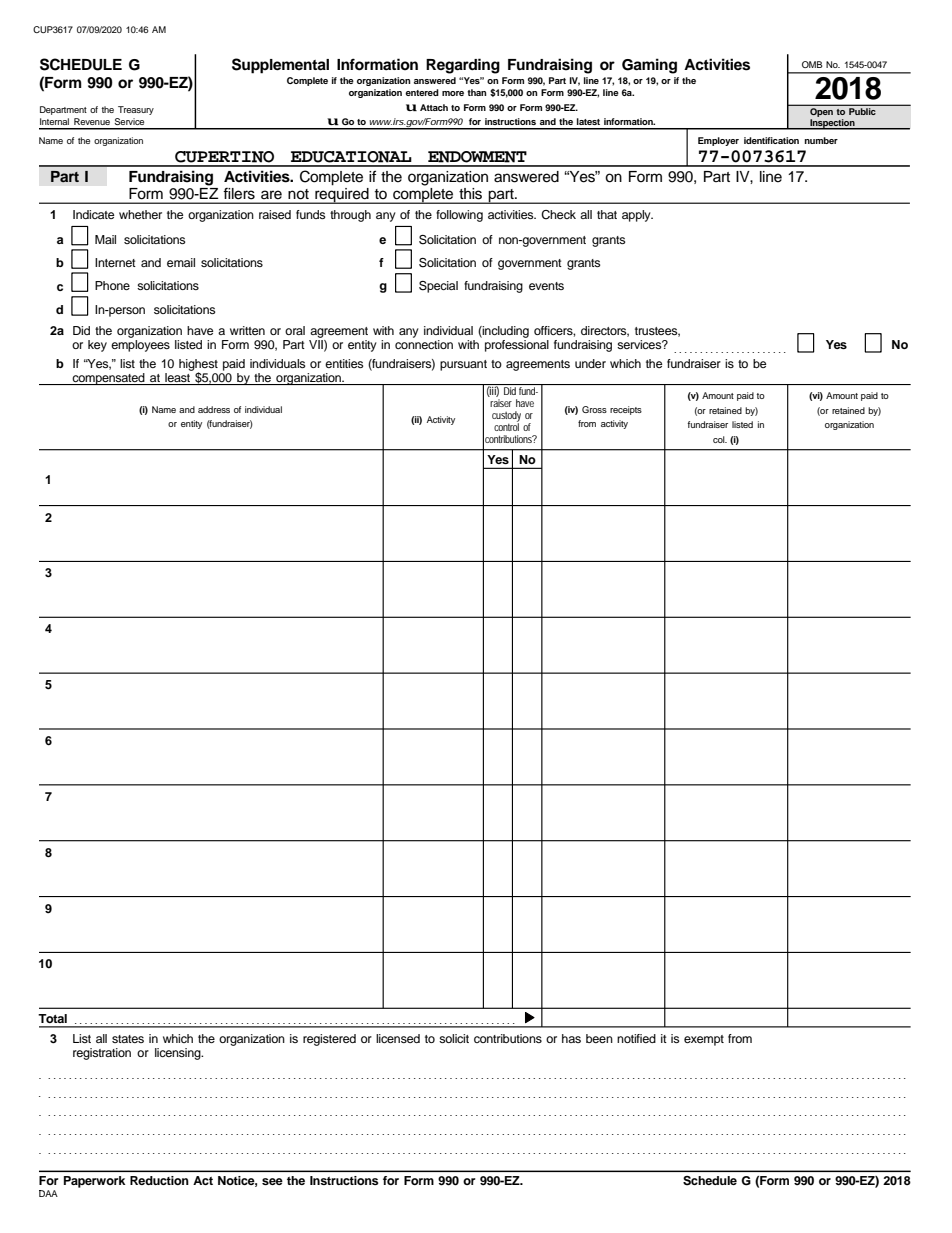 The width and height of the page is (952, 1233). What do you see at coordinates (128, 1039) in the page?
I see `states` at bounding box center [128, 1039].
